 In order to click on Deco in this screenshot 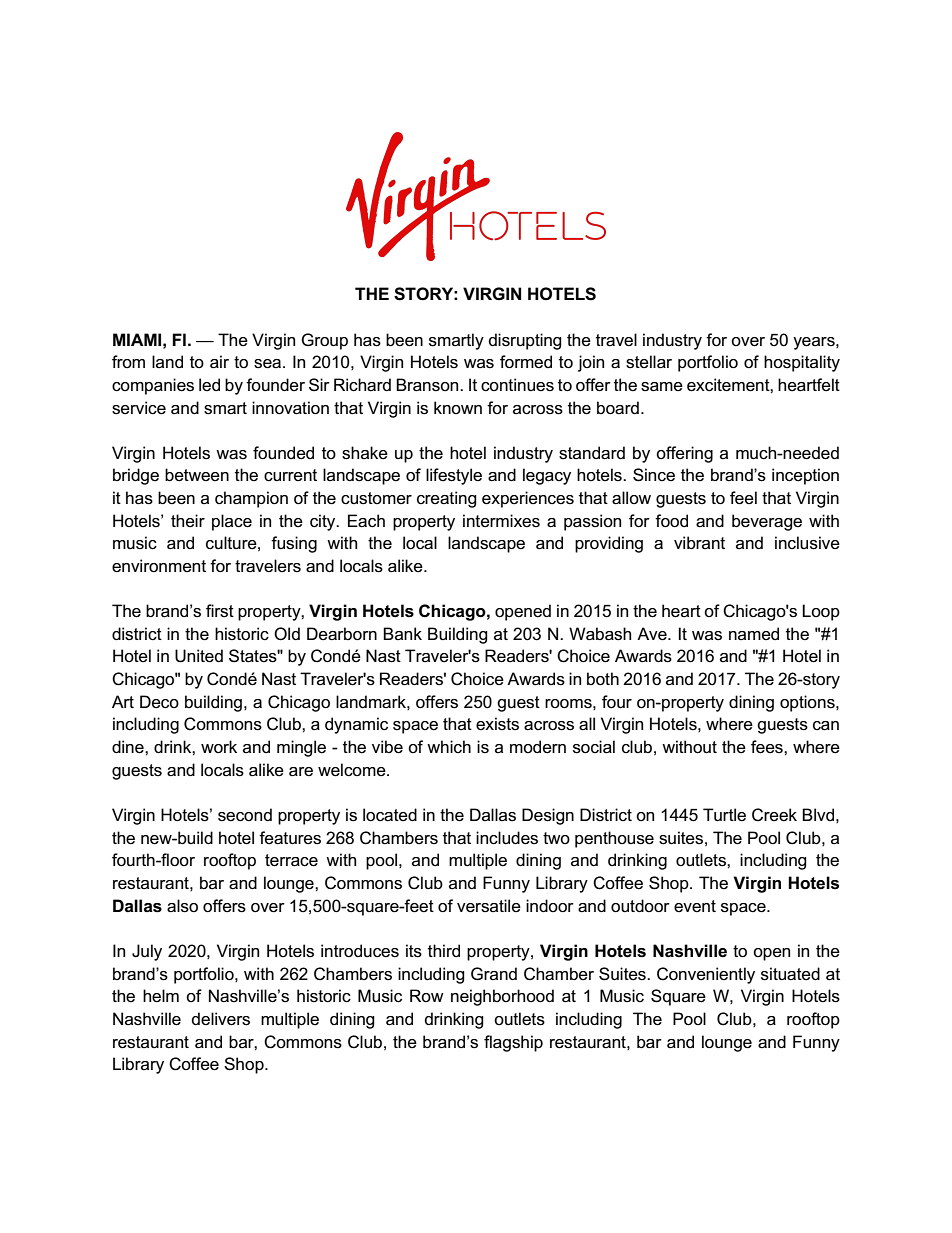, I will do `click(159, 702)`.
